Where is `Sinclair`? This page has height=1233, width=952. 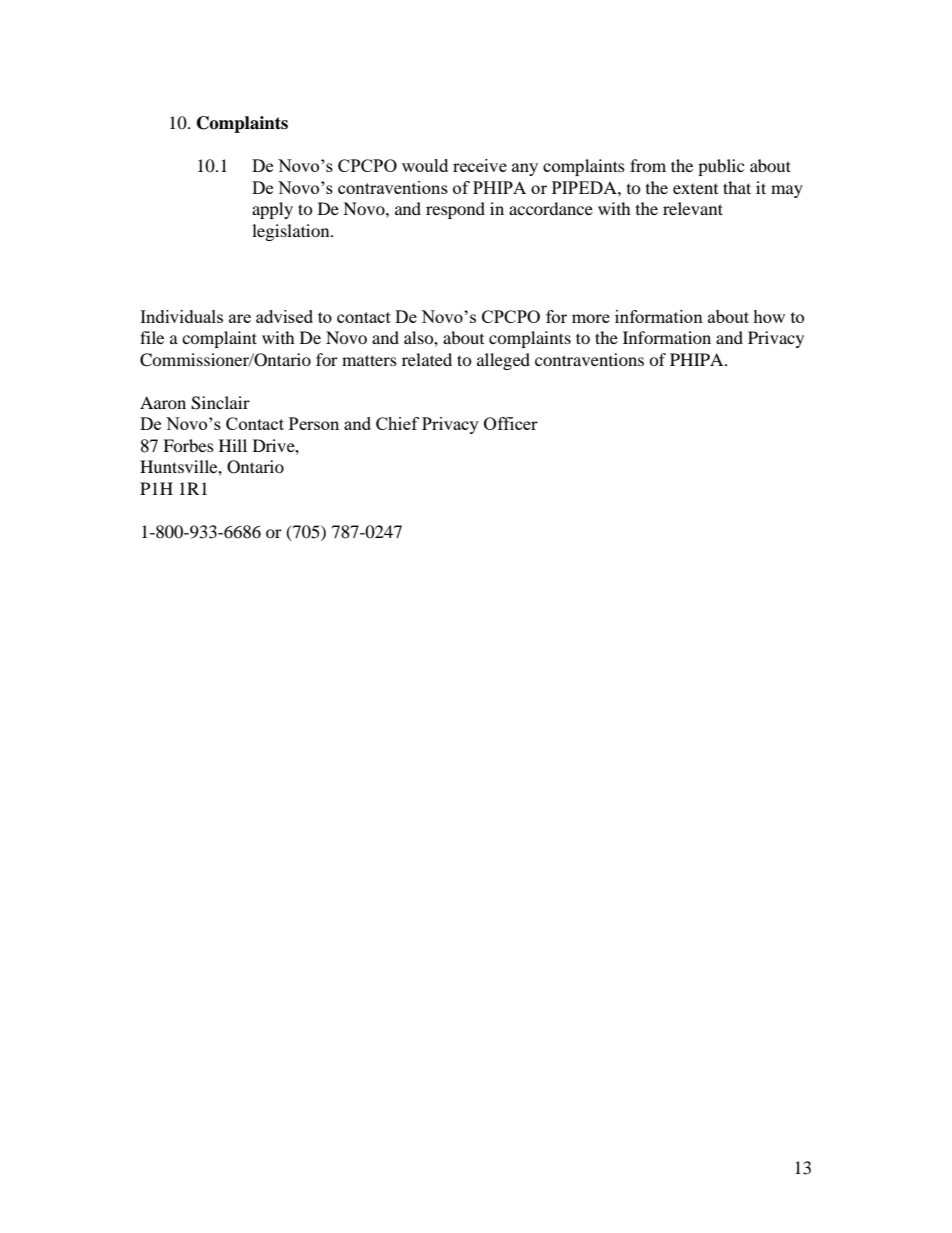 Sinclair is located at coordinates (220, 403).
